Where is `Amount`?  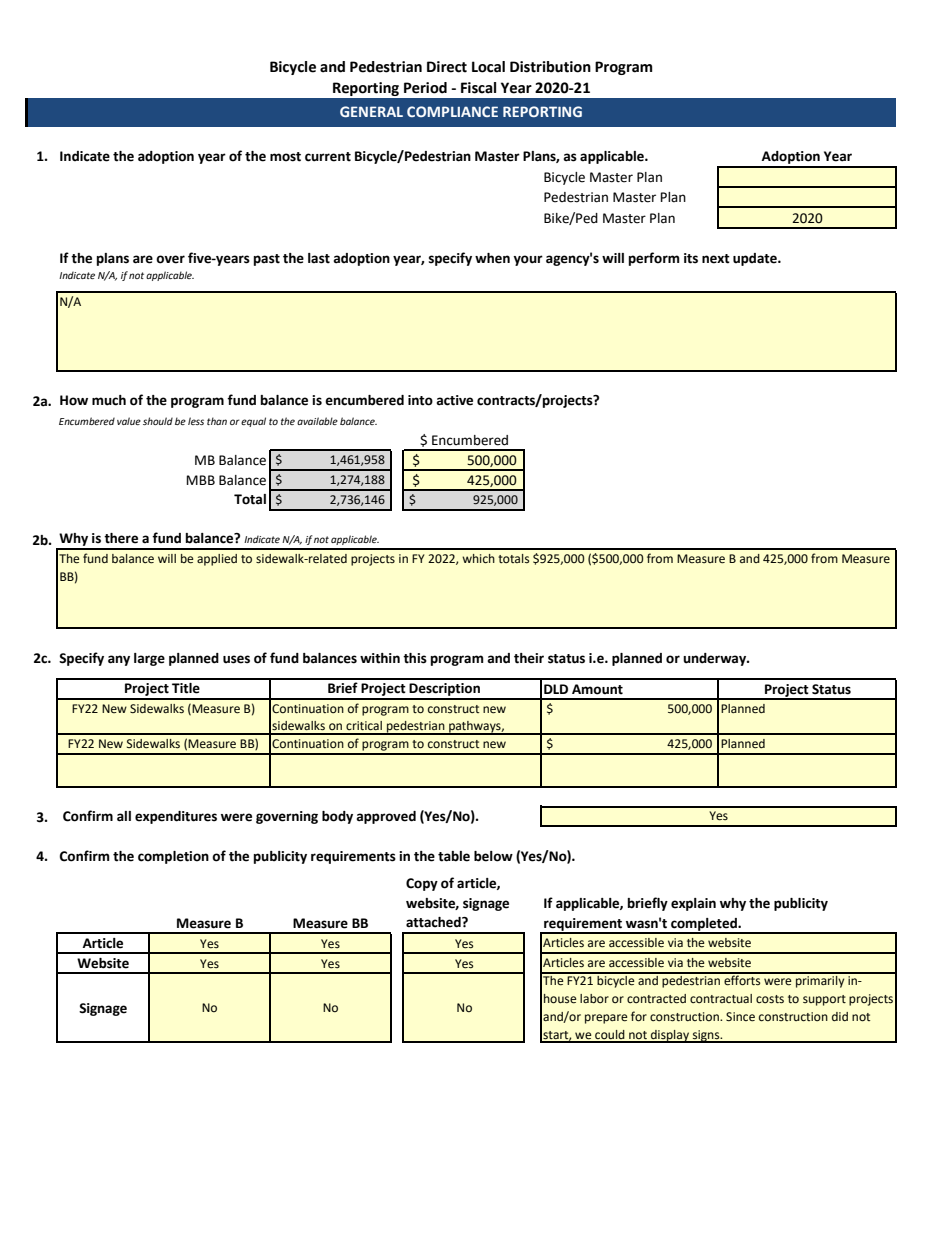
Amount is located at coordinates (597, 689).
